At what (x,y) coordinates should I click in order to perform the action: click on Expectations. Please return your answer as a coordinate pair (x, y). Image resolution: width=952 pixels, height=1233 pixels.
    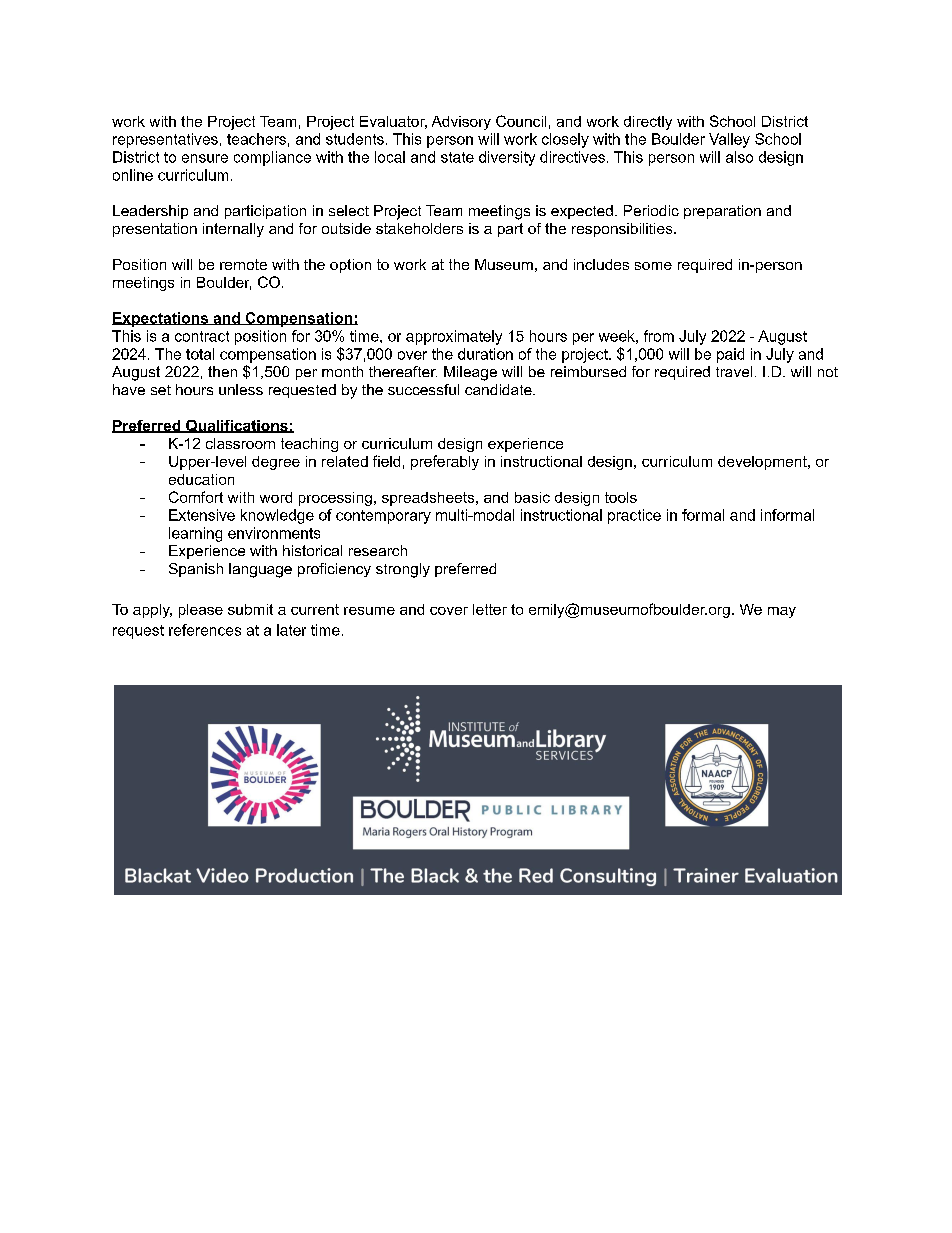
    Looking at the image, I should click on (161, 319).
